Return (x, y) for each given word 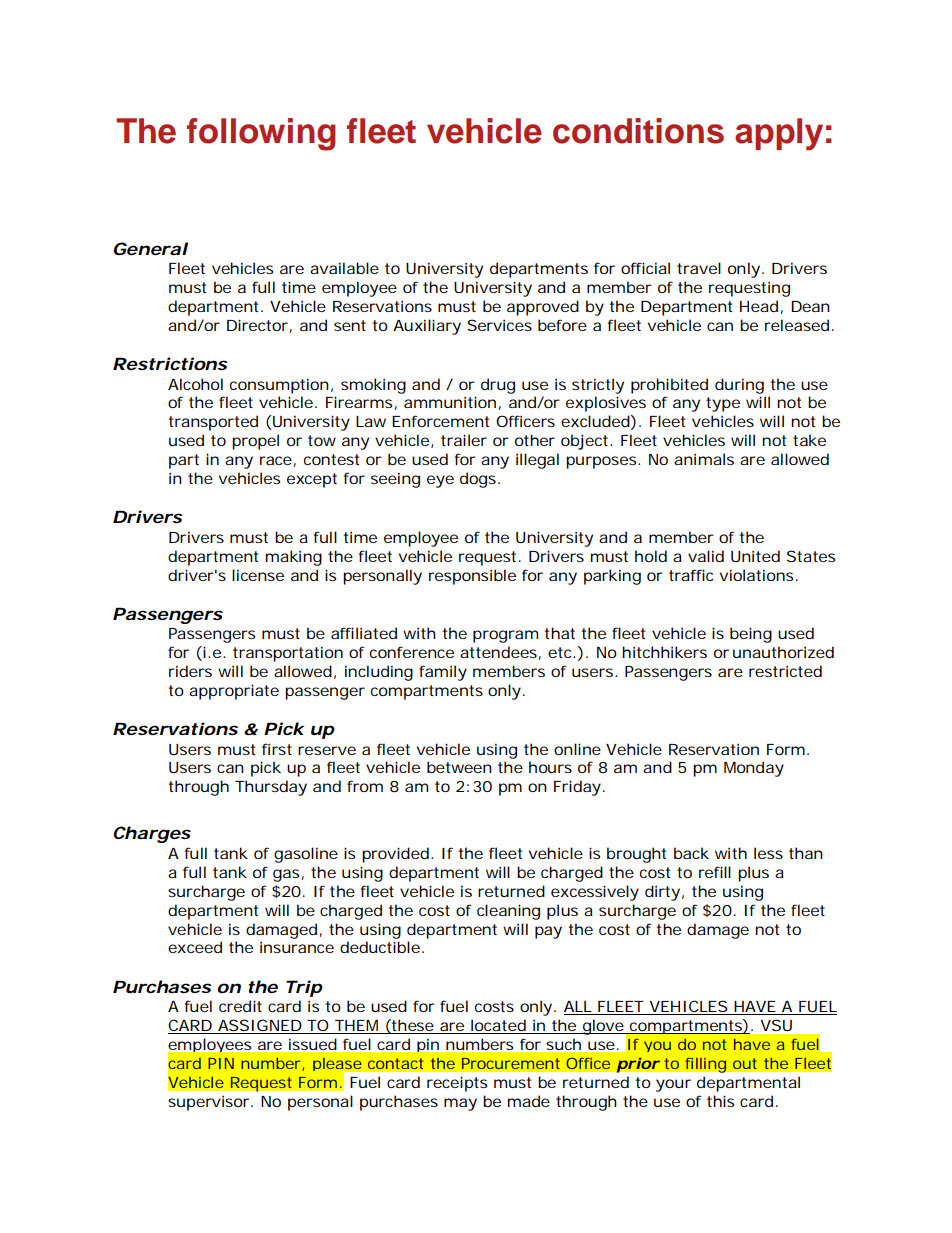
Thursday (271, 788)
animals (704, 459)
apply (779, 134)
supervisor (208, 1103)
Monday (754, 769)
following (261, 134)
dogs (478, 480)
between (459, 767)
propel (255, 442)
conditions (638, 131)
